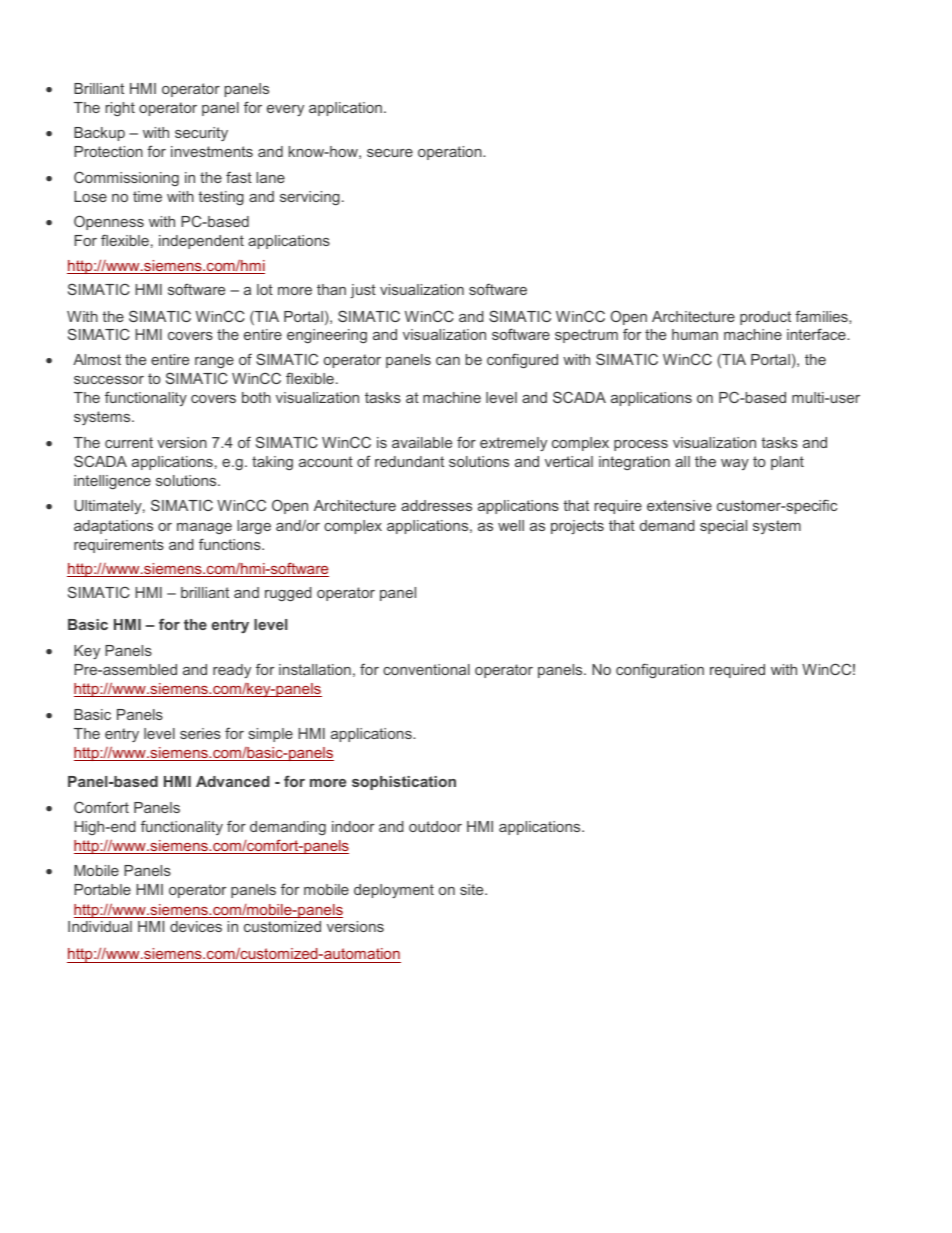  Describe the element at coordinates (511, 525) in the page. I see `well` at that location.
